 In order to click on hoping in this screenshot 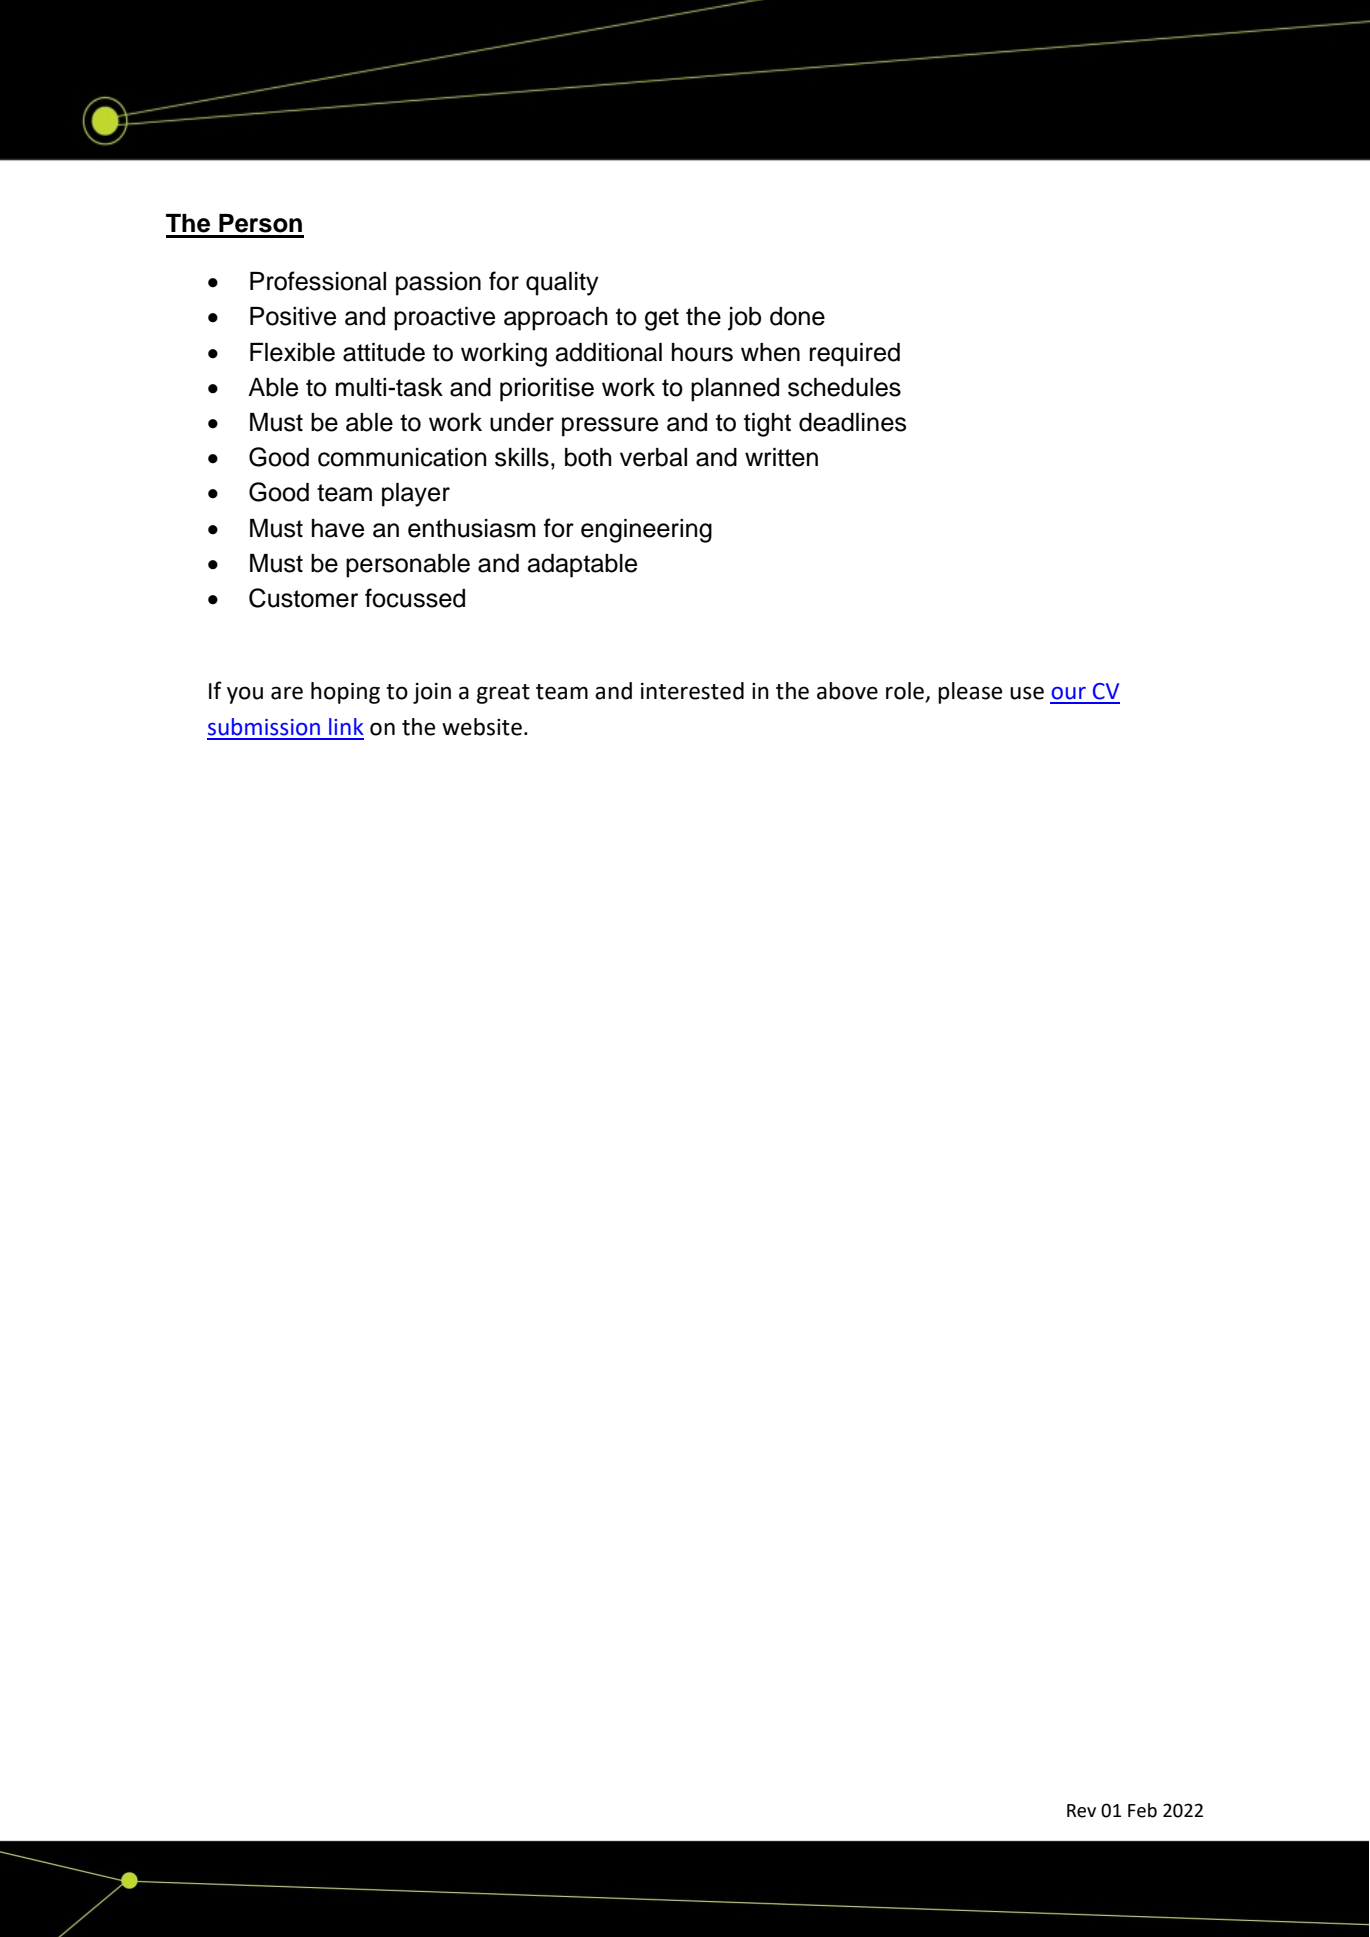, I will do `click(345, 693)`.
